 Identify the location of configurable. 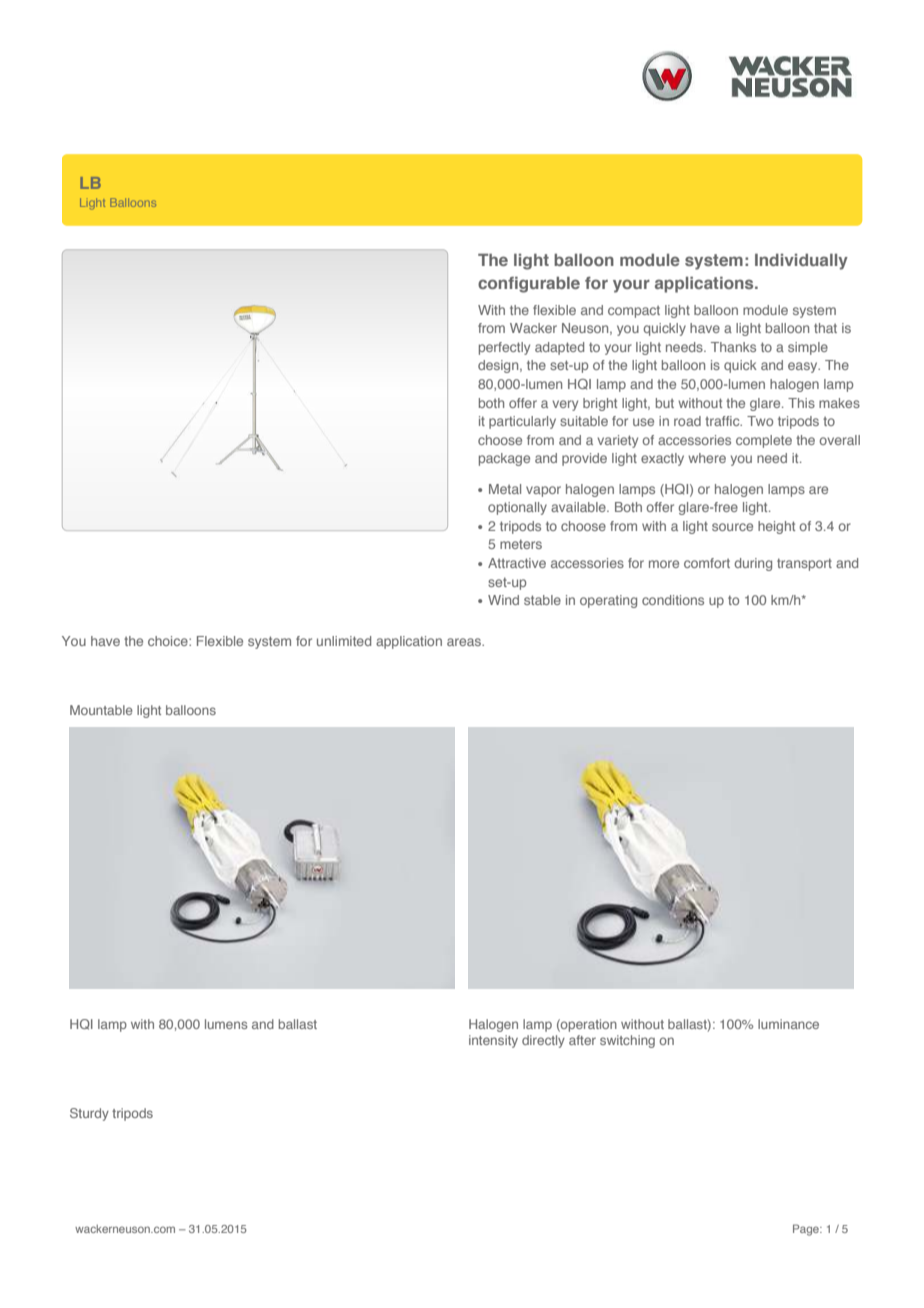
(529, 285).
